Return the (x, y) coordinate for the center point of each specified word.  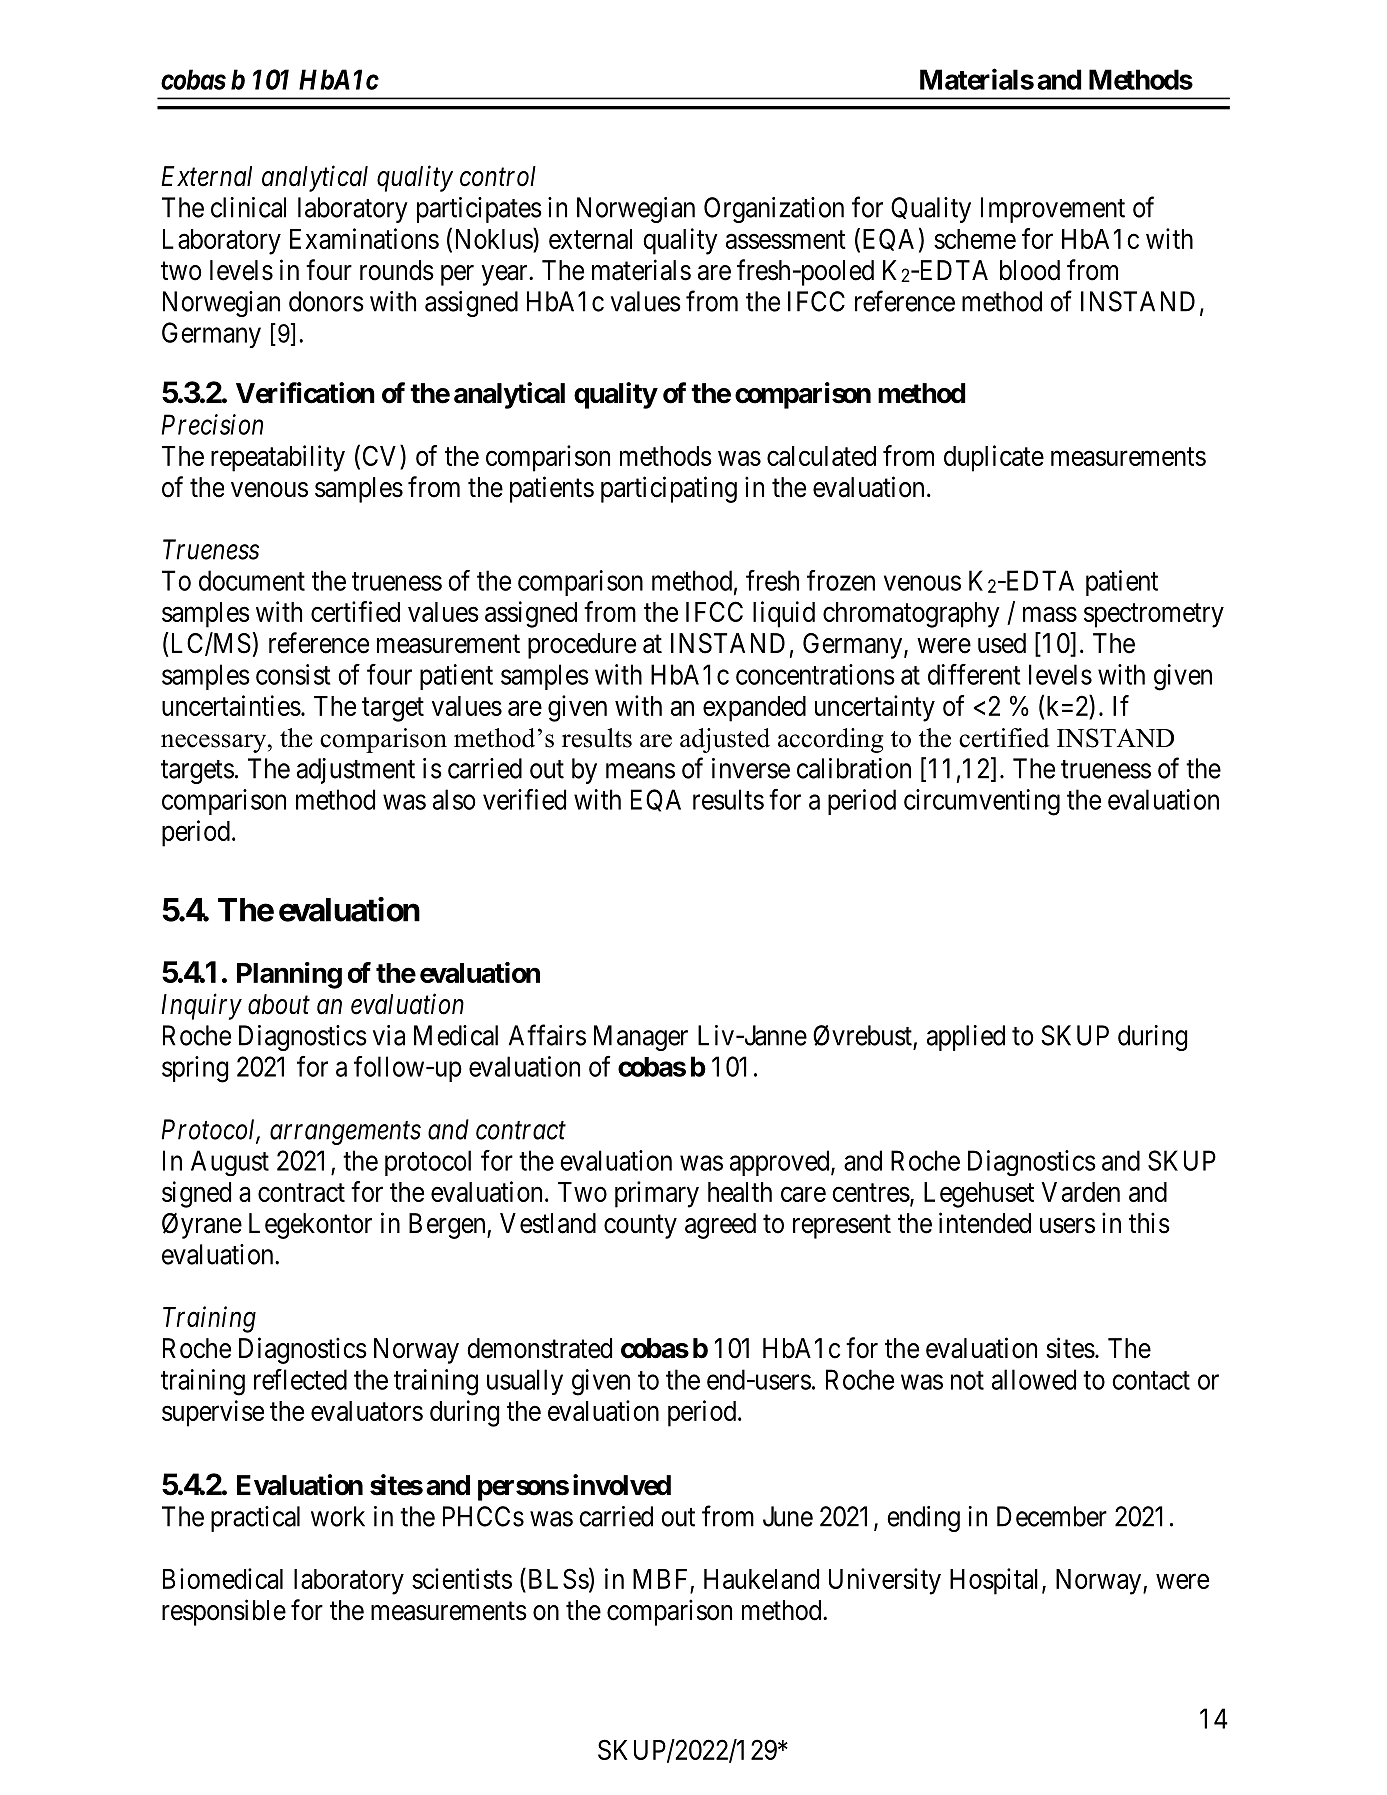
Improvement (1053, 210)
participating (669, 489)
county (640, 1227)
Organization (774, 210)
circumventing (982, 802)
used (1002, 643)
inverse (751, 768)
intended (985, 1223)
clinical (248, 207)
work (338, 1516)
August (230, 1163)
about (279, 1004)
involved (622, 1485)
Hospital (996, 1581)
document (252, 580)
